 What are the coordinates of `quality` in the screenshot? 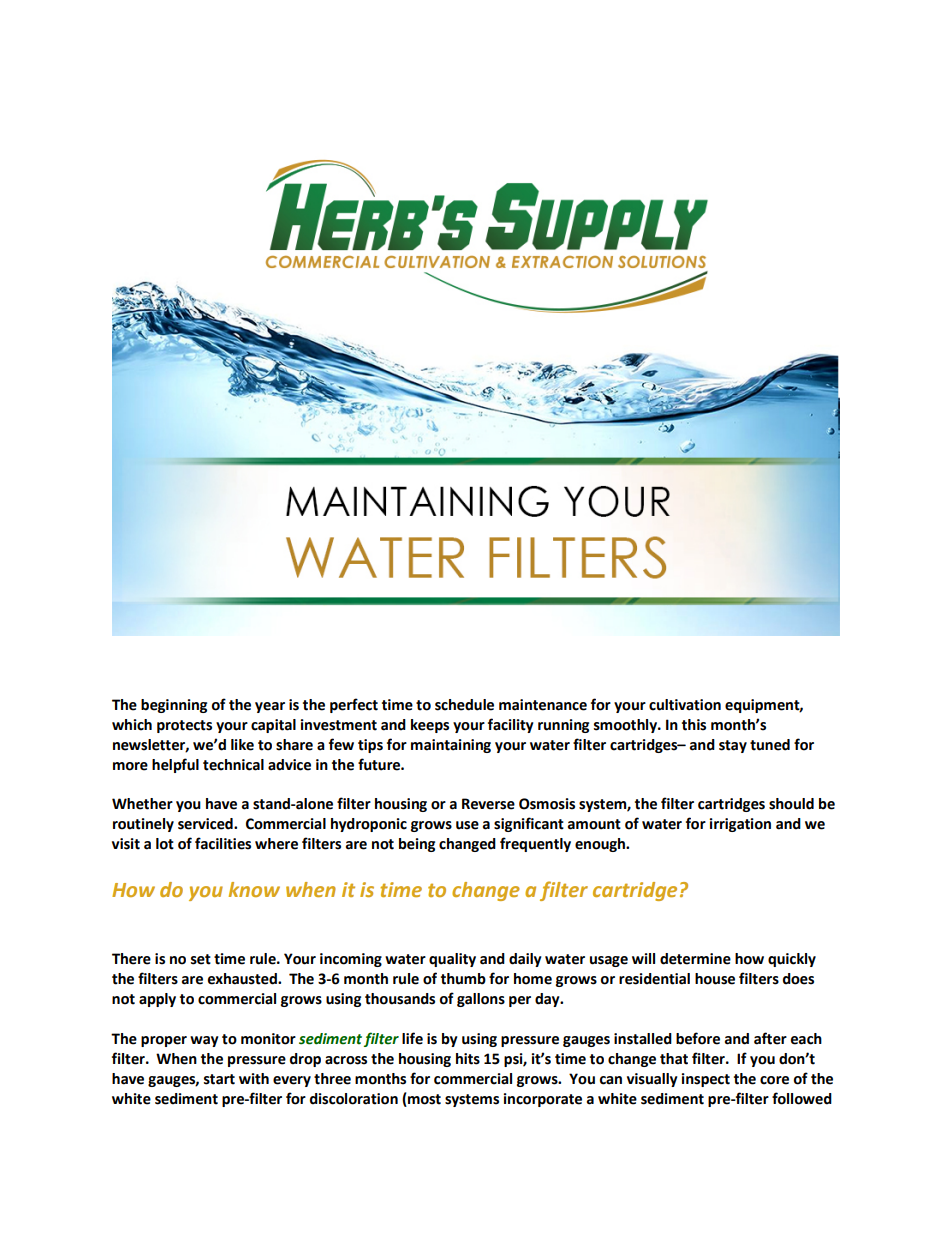 It's located at (452, 960).
